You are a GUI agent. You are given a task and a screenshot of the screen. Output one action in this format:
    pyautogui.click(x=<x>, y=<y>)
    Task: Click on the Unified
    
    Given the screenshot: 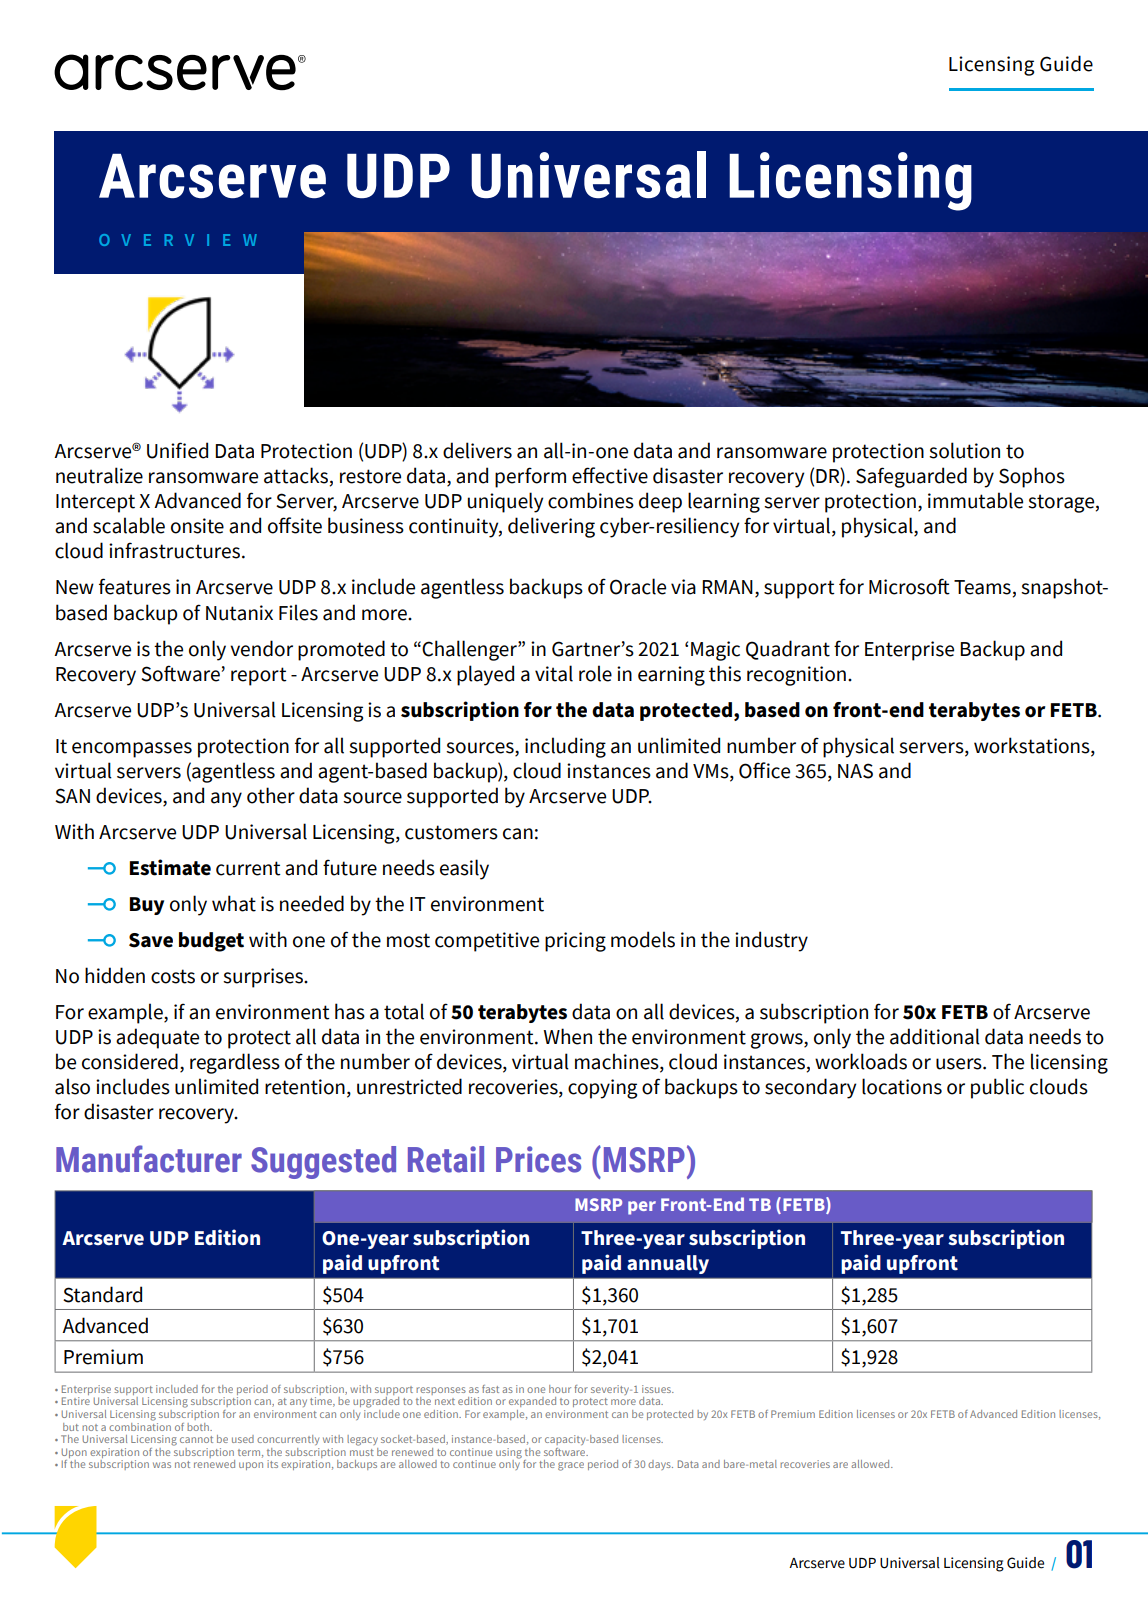 What is the action you would take?
    pyautogui.click(x=177, y=450)
